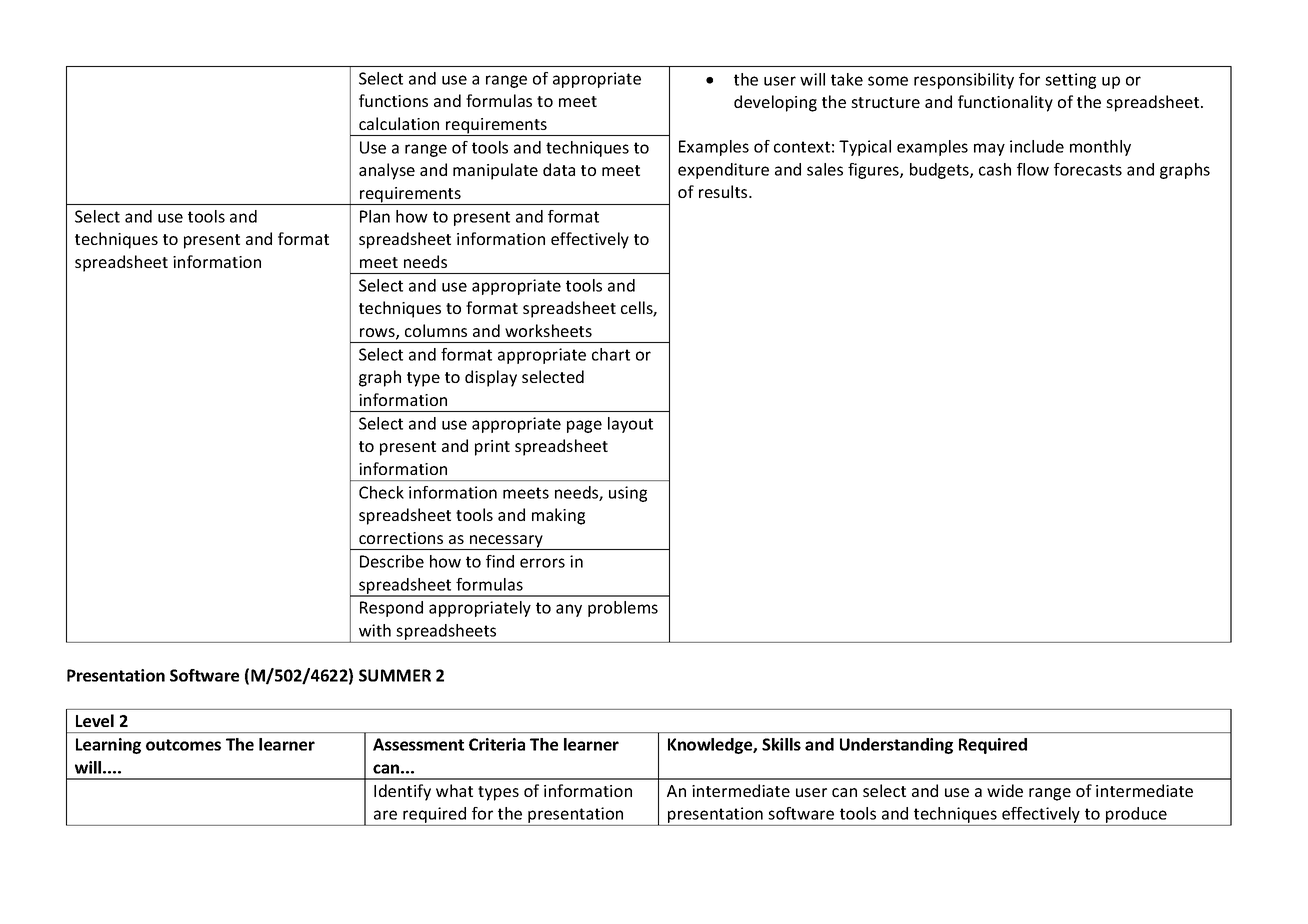 Image resolution: width=1308 pixels, height=924 pixels. Describe the element at coordinates (381, 492) in the page. I see `Check` at that location.
